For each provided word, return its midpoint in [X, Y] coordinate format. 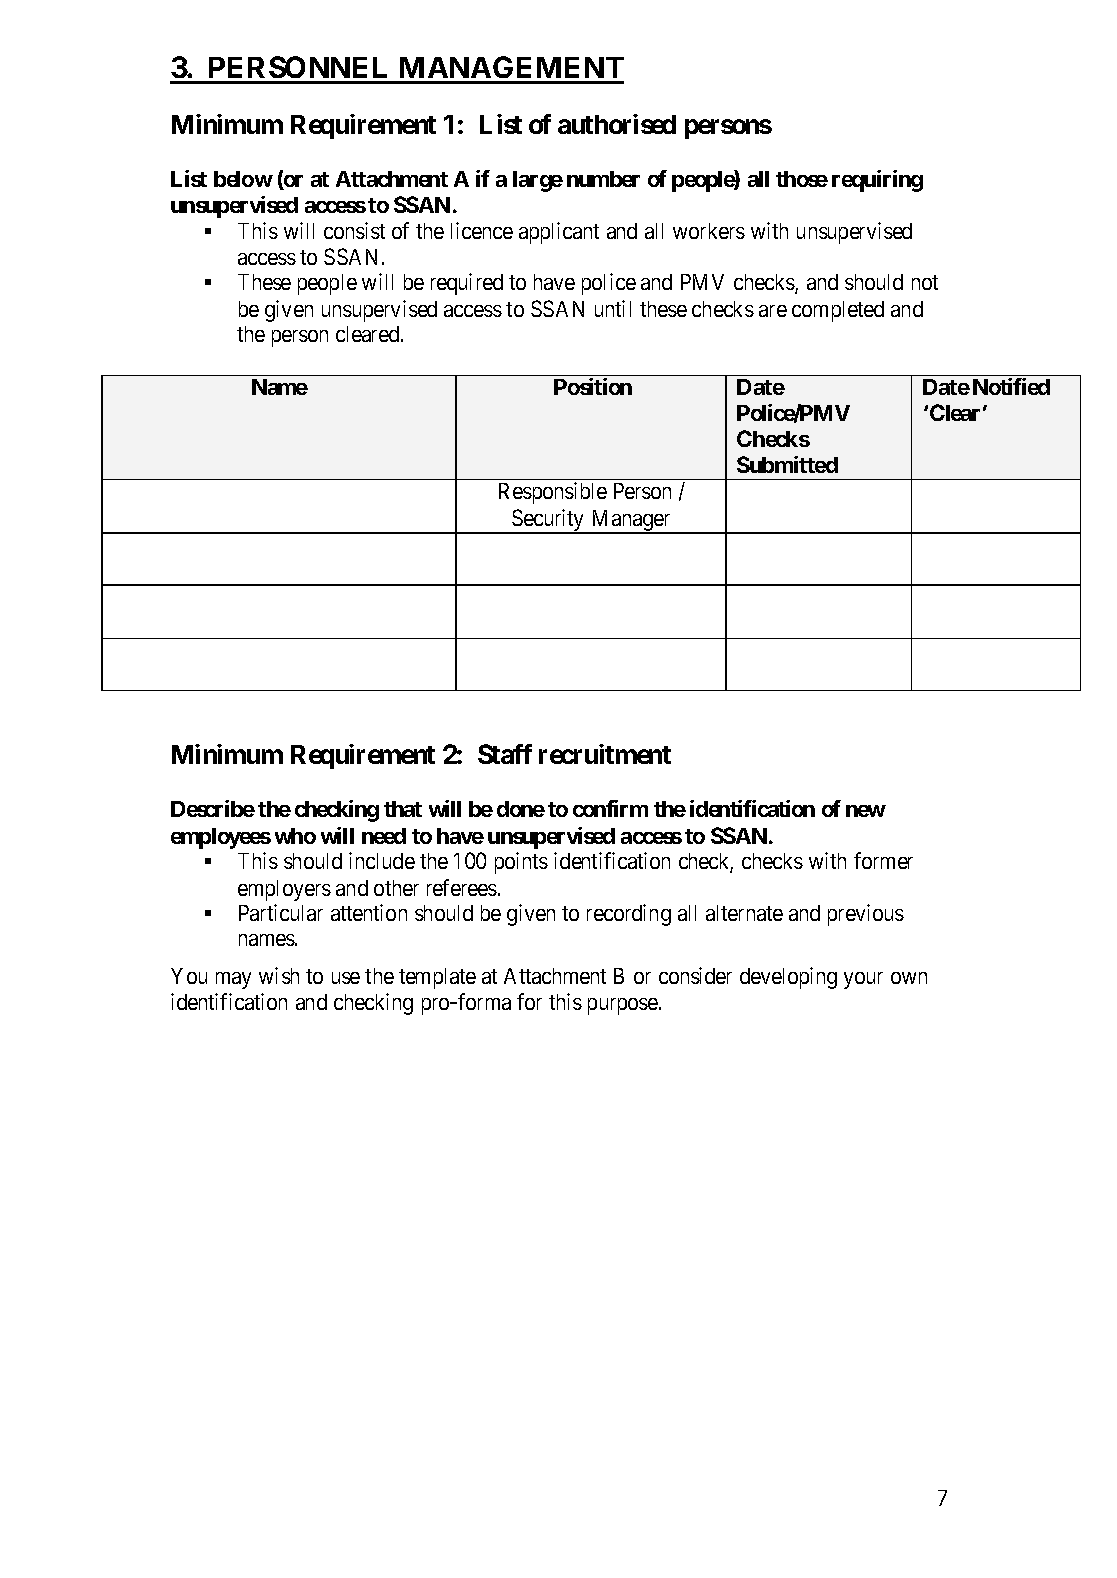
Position [593, 386]
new [866, 811]
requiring [877, 181]
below [243, 179]
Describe [213, 808]
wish [279, 975]
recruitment [605, 754]
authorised [617, 124]
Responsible [553, 493]
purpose [624, 1006]
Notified [1011, 386]
